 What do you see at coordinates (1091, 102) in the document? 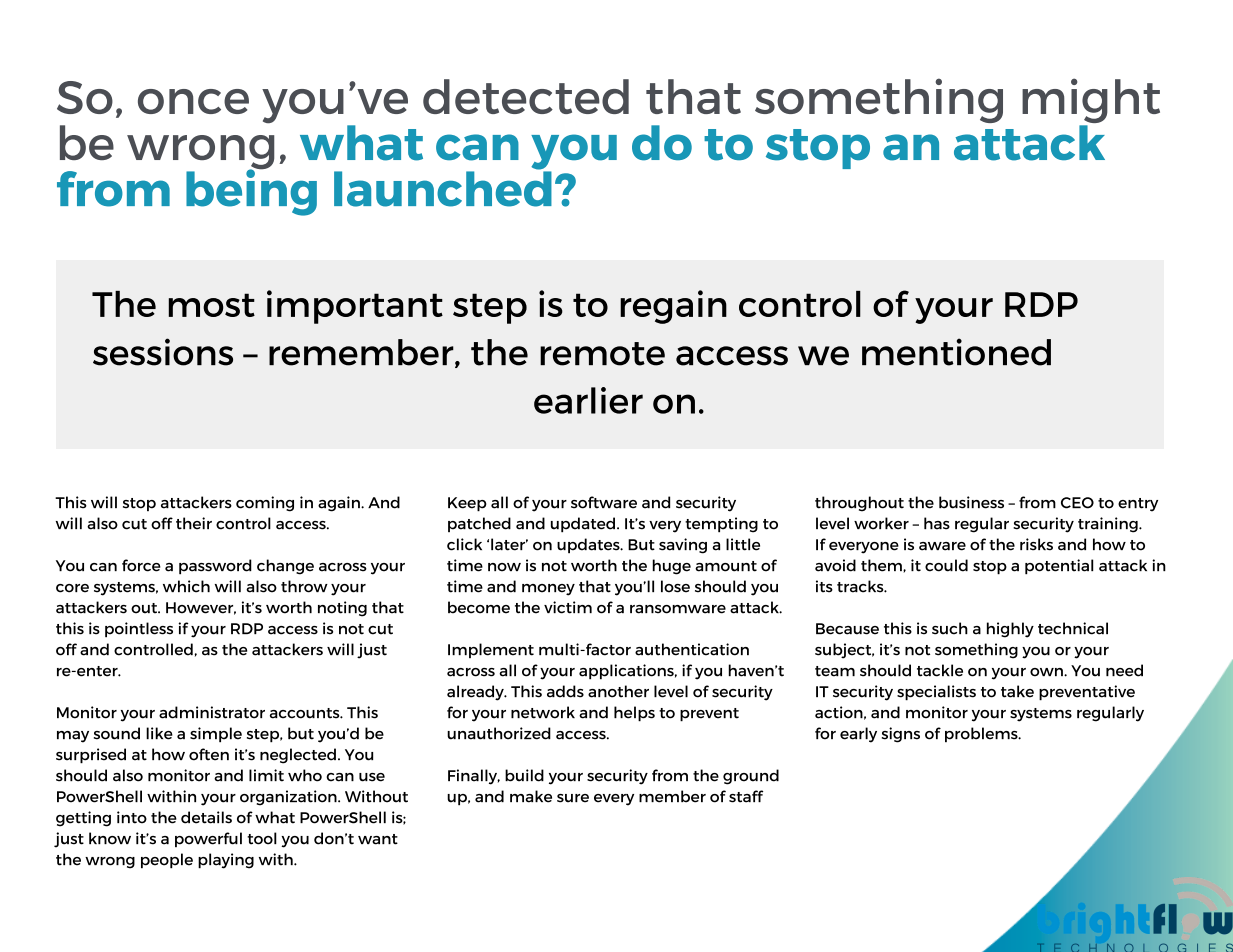
I see `might` at bounding box center [1091, 102].
